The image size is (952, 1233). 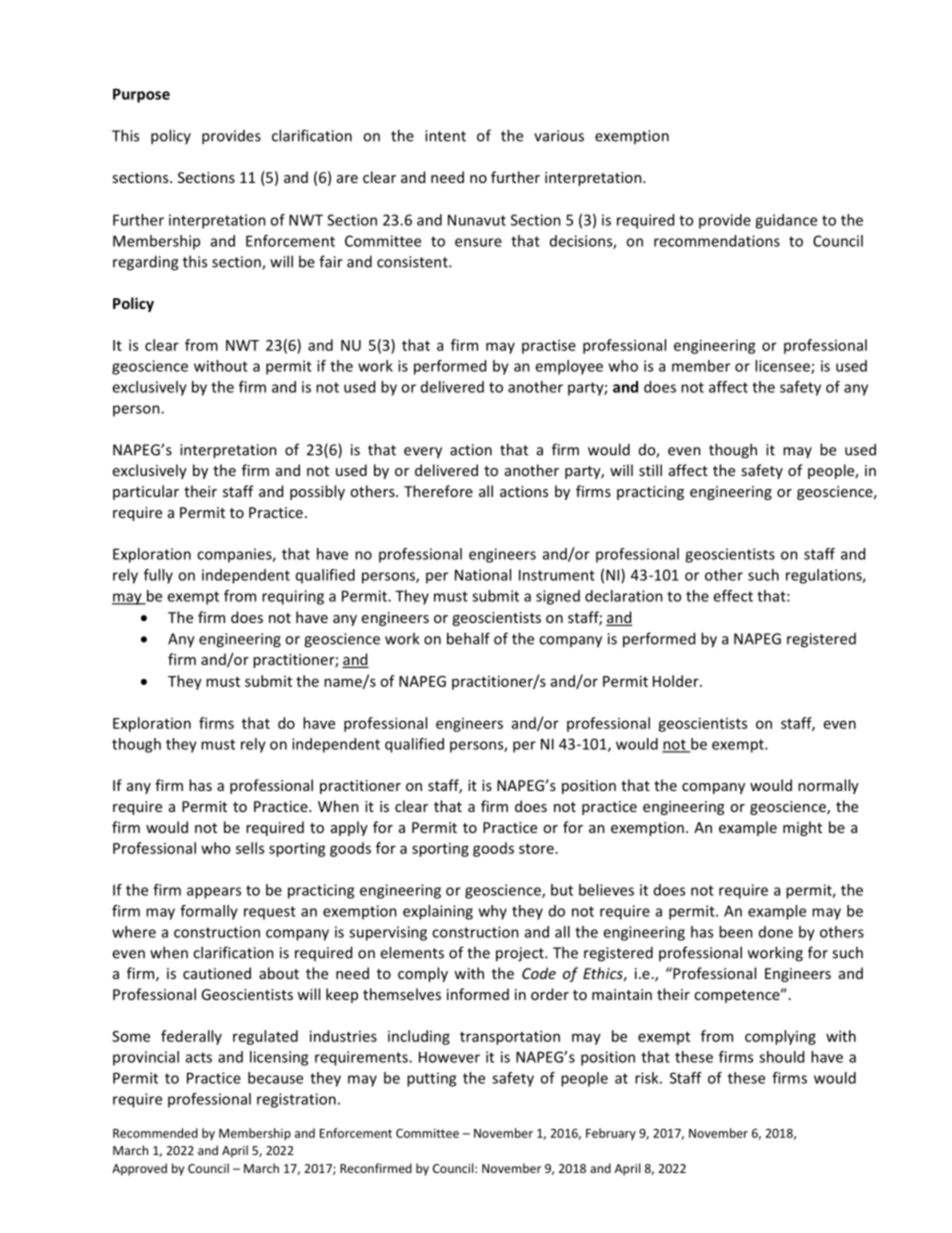 What do you see at coordinates (431, 1079) in the document?
I see `putting` at bounding box center [431, 1079].
